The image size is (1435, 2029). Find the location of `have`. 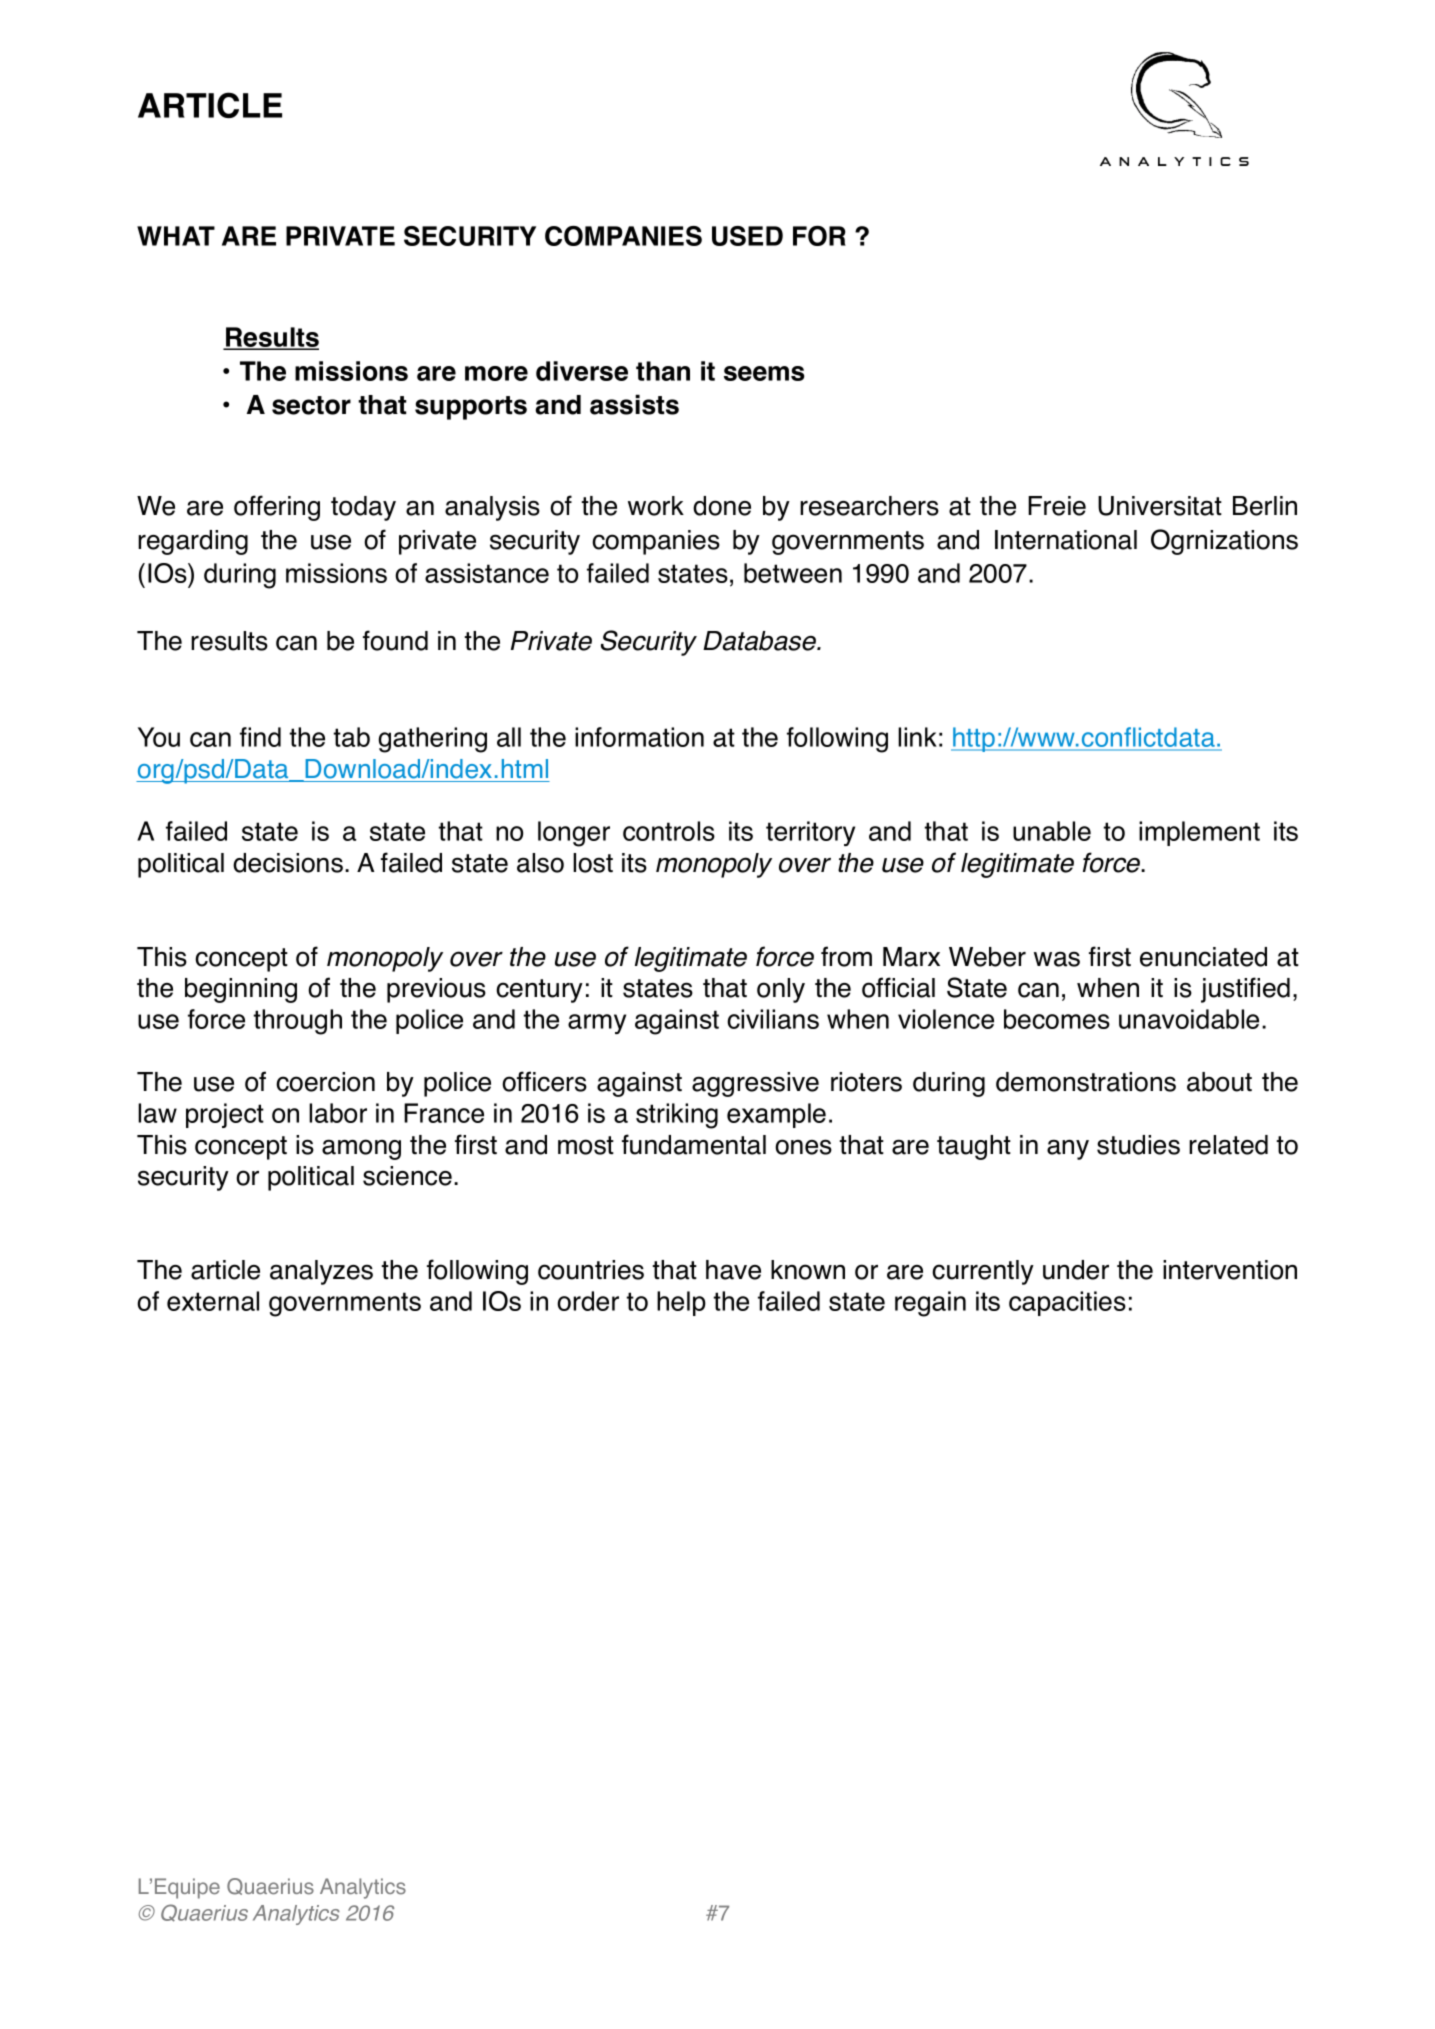

have is located at coordinates (733, 1270).
